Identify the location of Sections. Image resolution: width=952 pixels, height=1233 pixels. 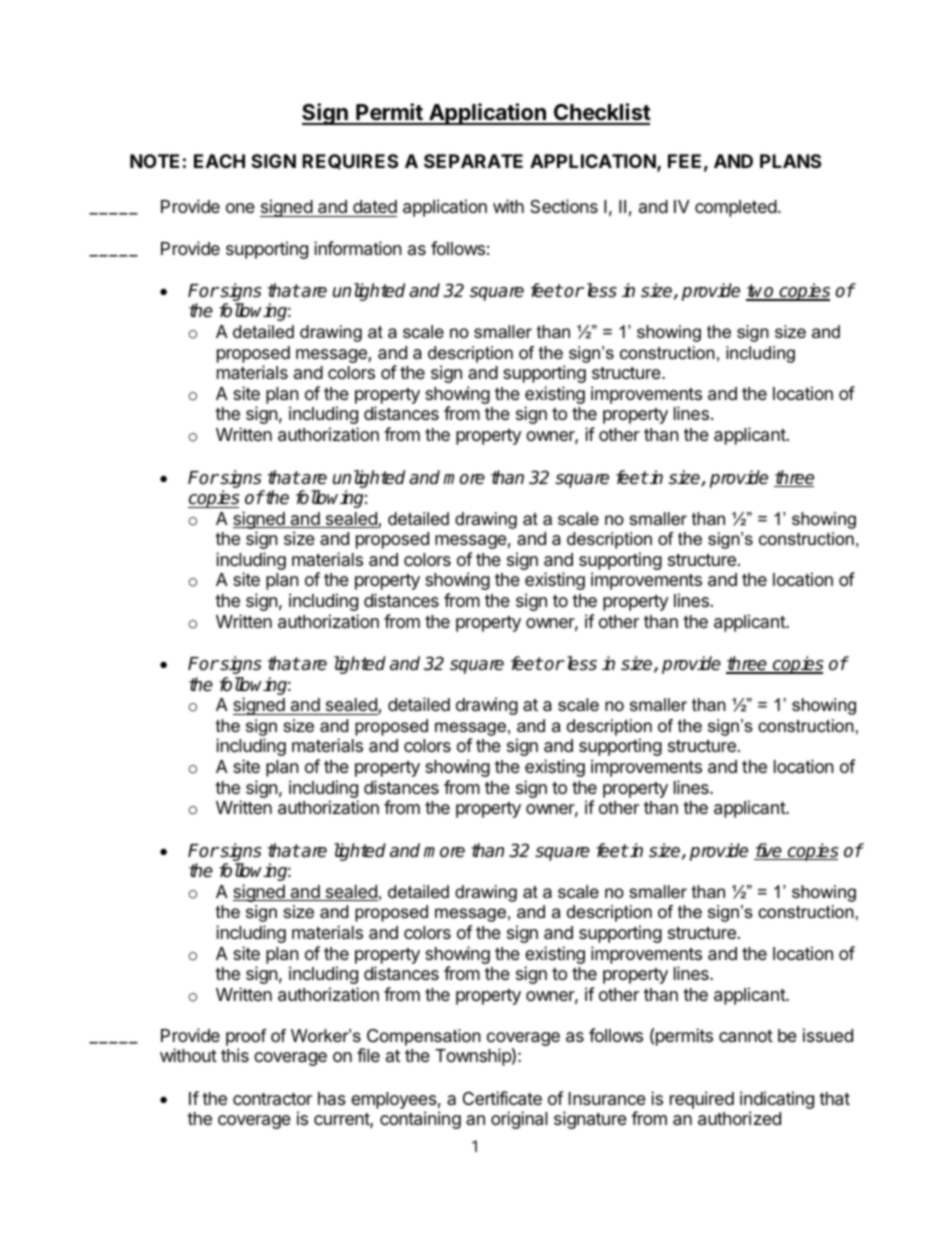
(564, 206).
